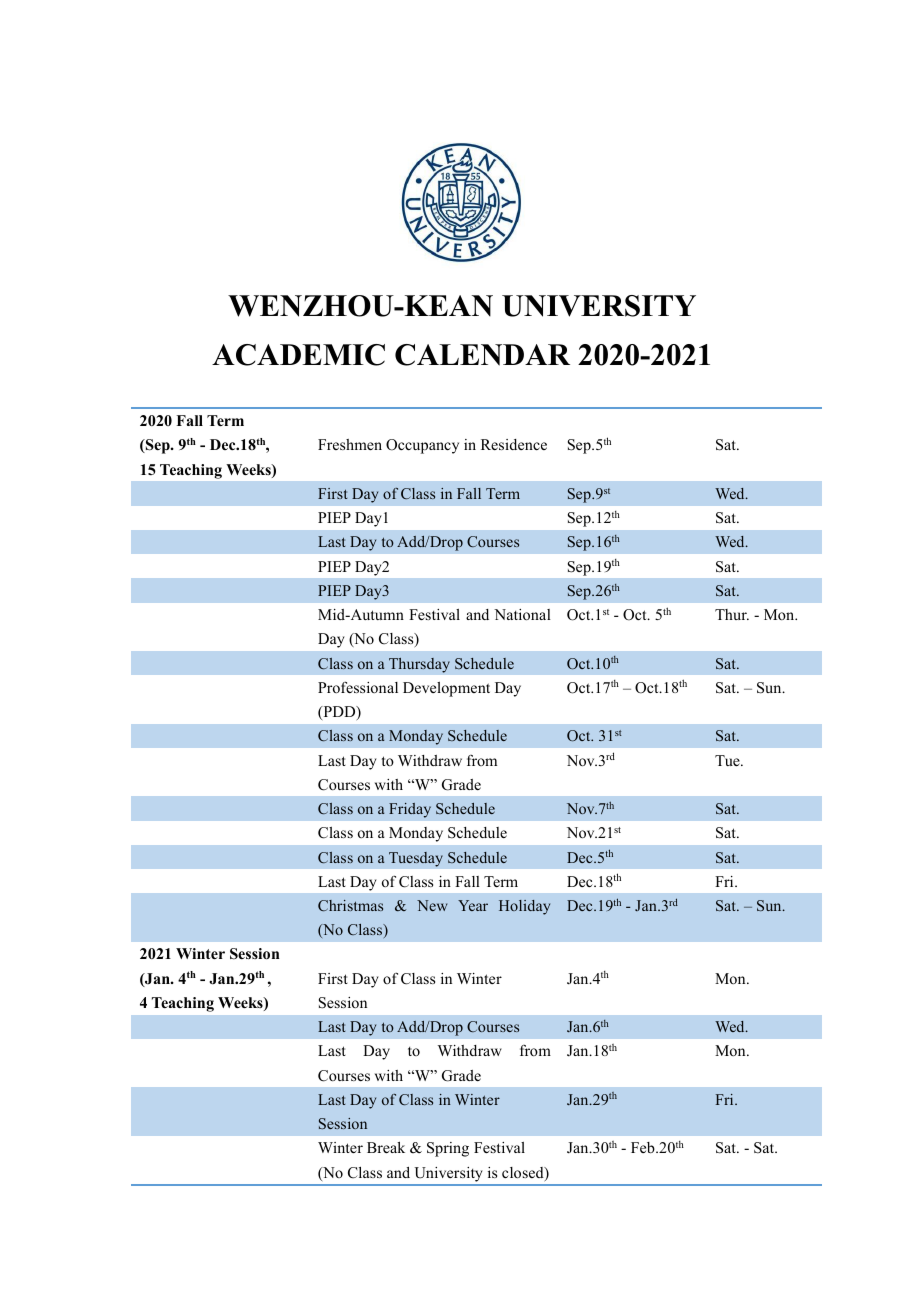 The height and width of the image is (1308, 924). Describe the element at coordinates (473, 905) in the image. I see `Year` at that location.
